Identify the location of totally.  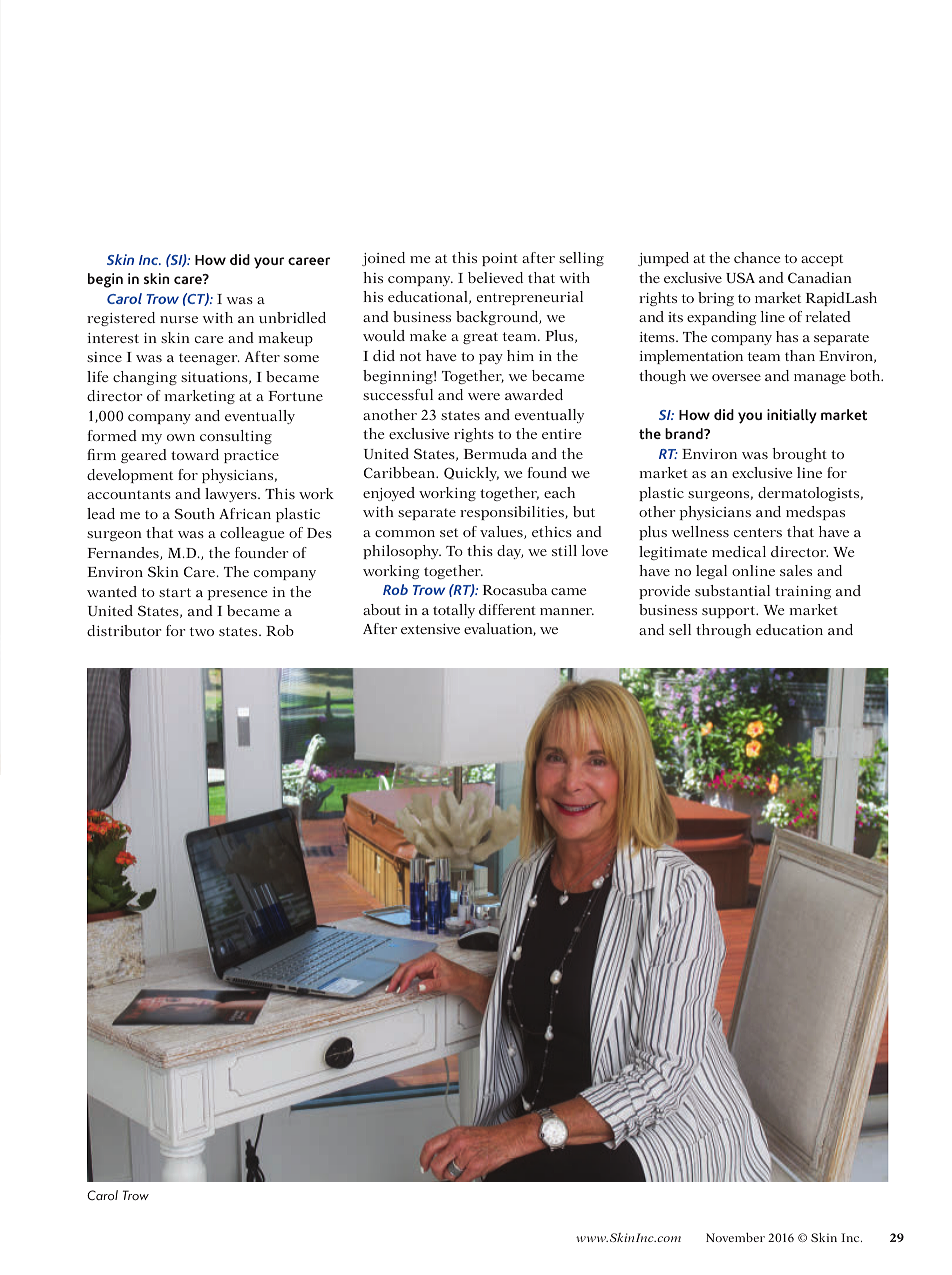
(454, 611).
